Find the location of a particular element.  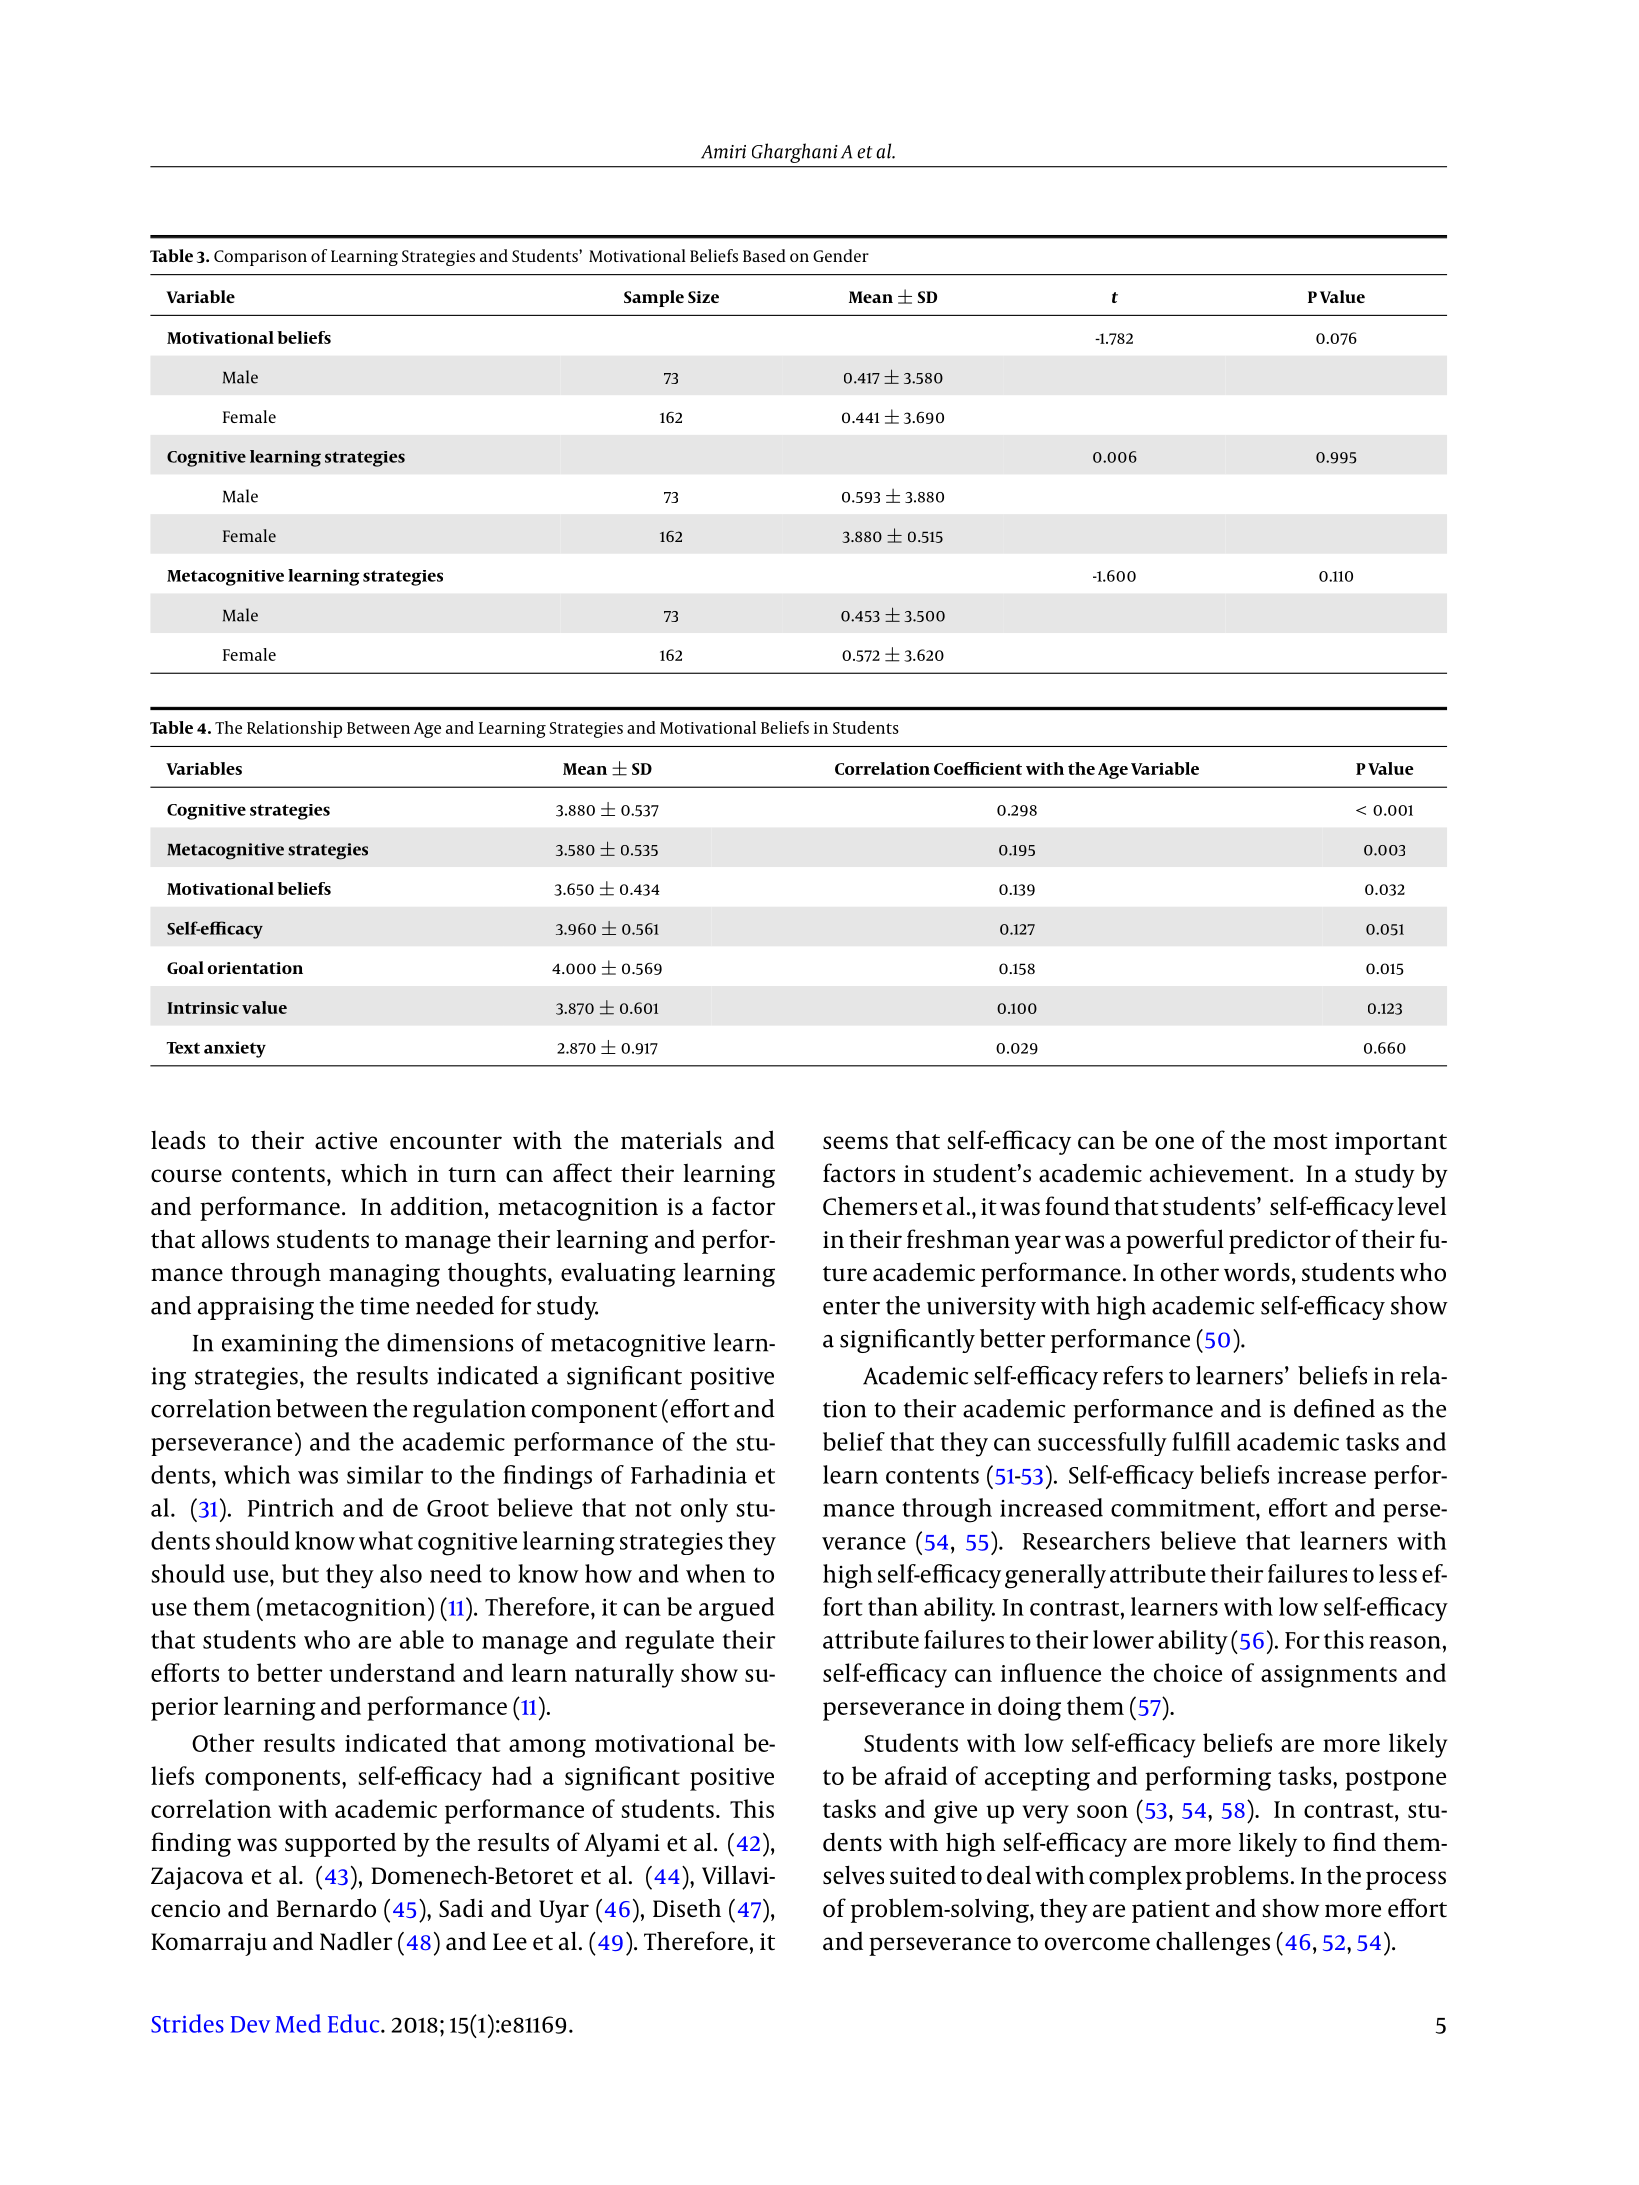

seems is located at coordinates (855, 1143).
